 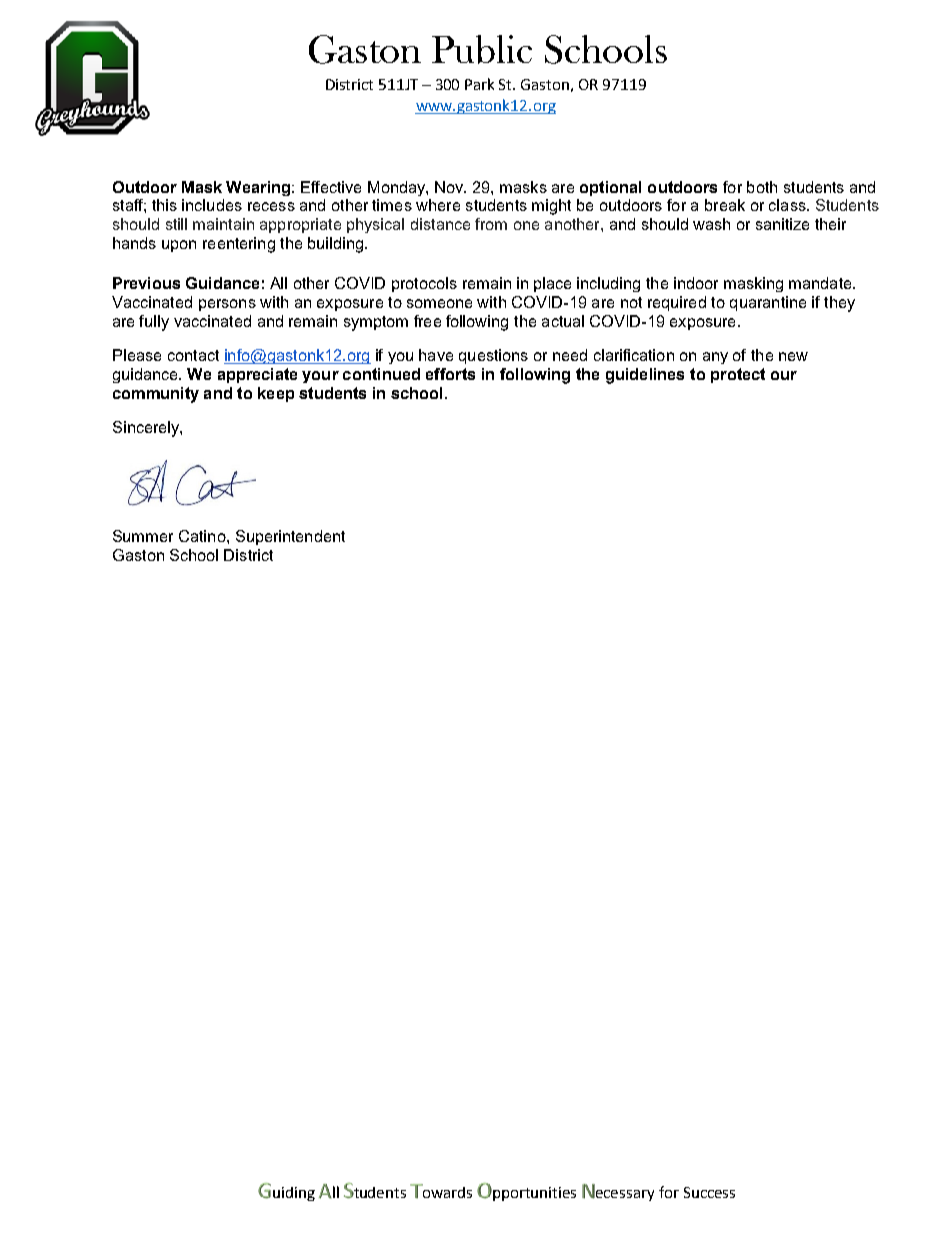 I want to click on efforts, so click(x=450, y=374).
